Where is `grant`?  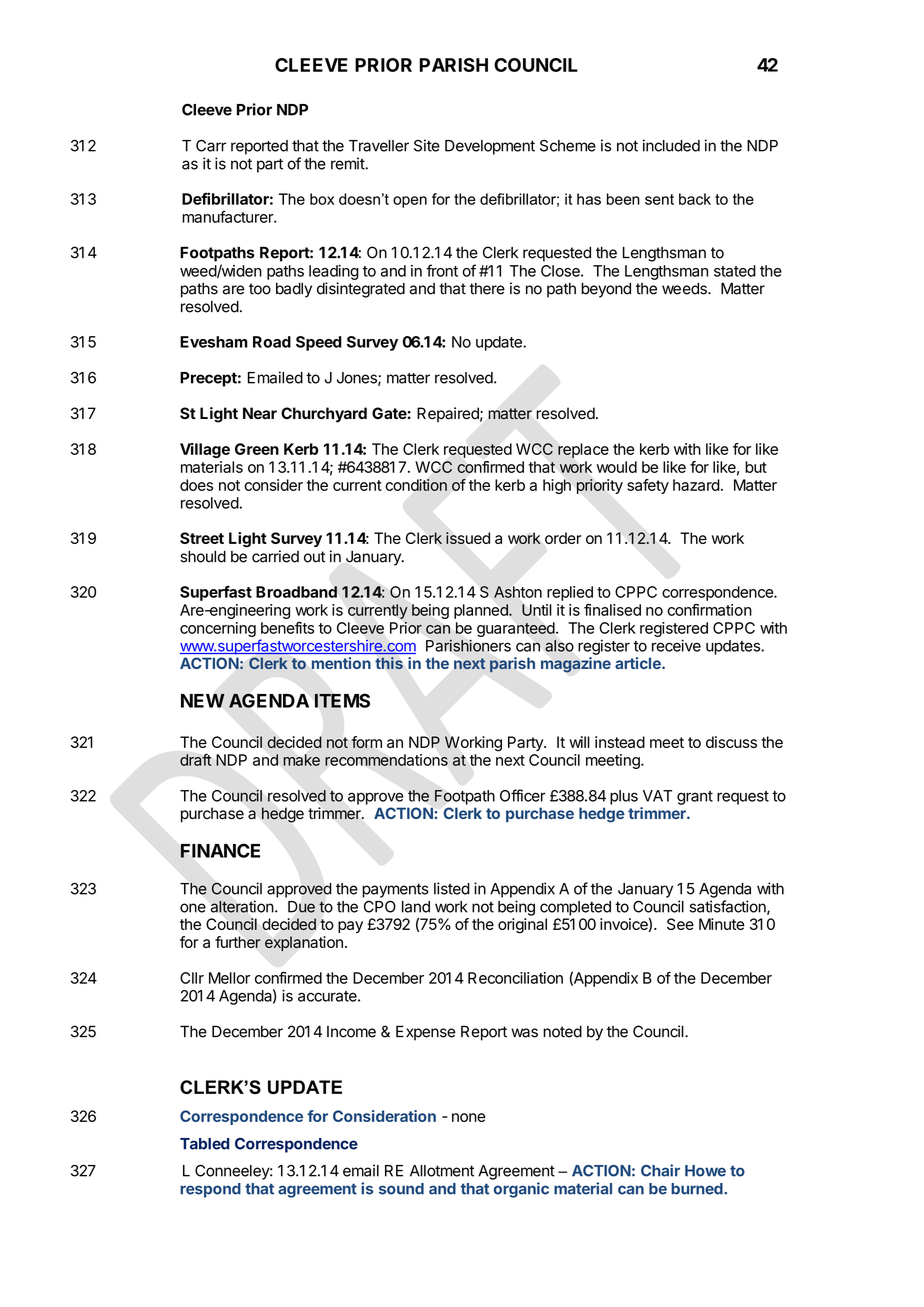
grant is located at coordinates (695, 798).
